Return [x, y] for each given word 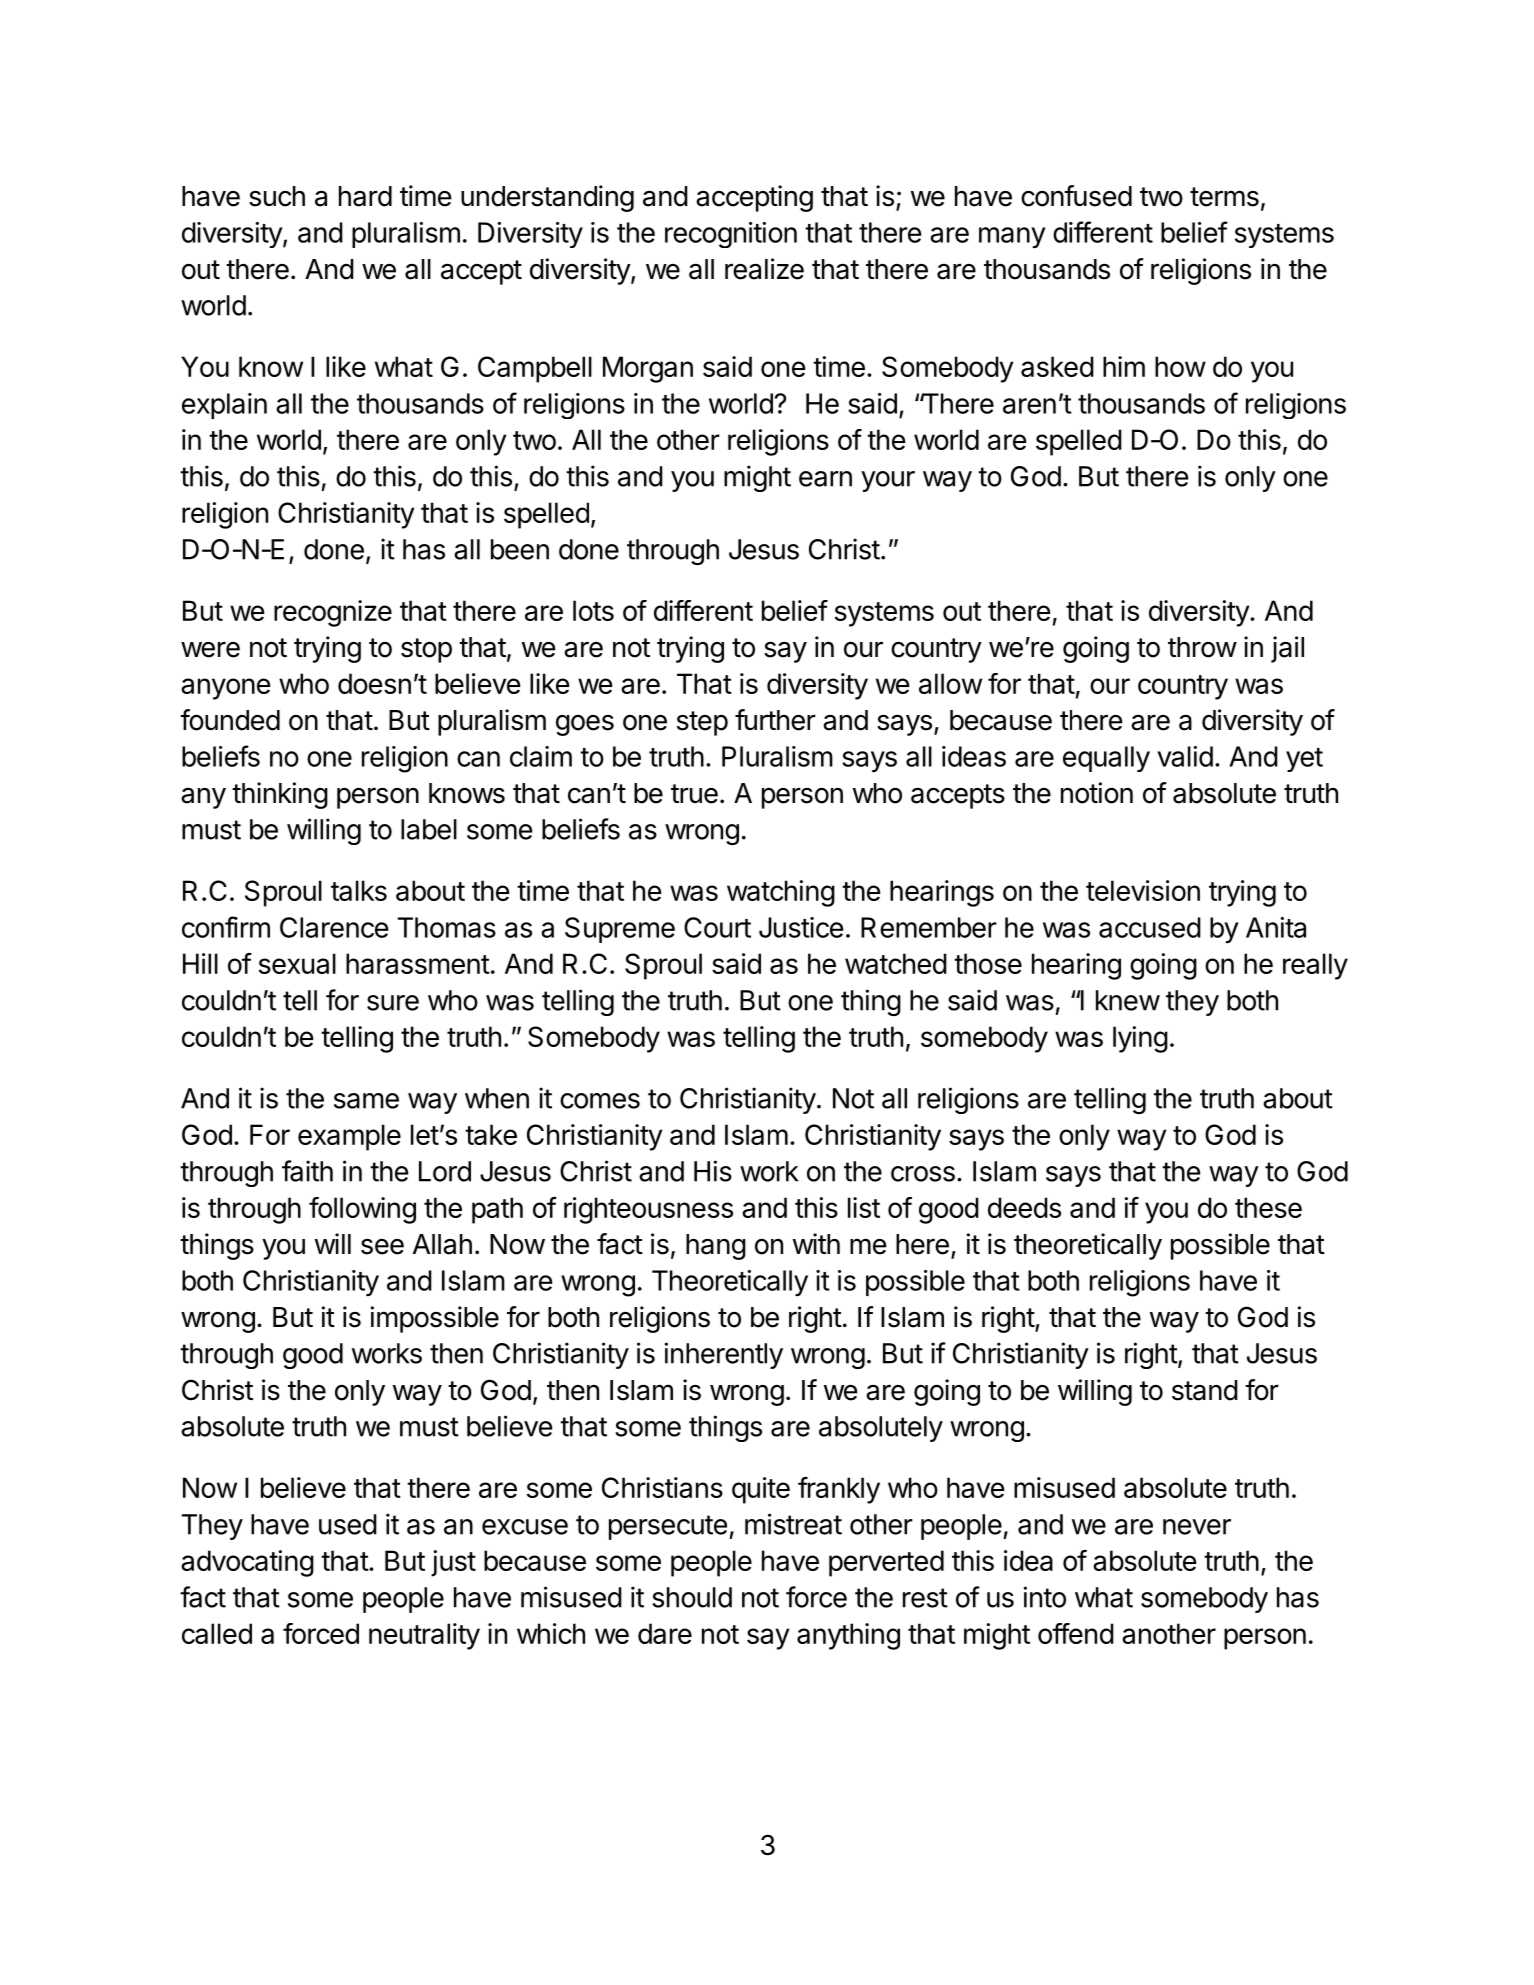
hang [716, 1247]
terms [1224, 197]
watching [781, 893]
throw [1202, 647]
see [382, 1247]
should [692, 1597]
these [1268, 1207]
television [1143, 890]
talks [359, 890]
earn [825, 479]
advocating [247, 1563]
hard [365, 196]
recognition [731, 235]
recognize [333, 613]
